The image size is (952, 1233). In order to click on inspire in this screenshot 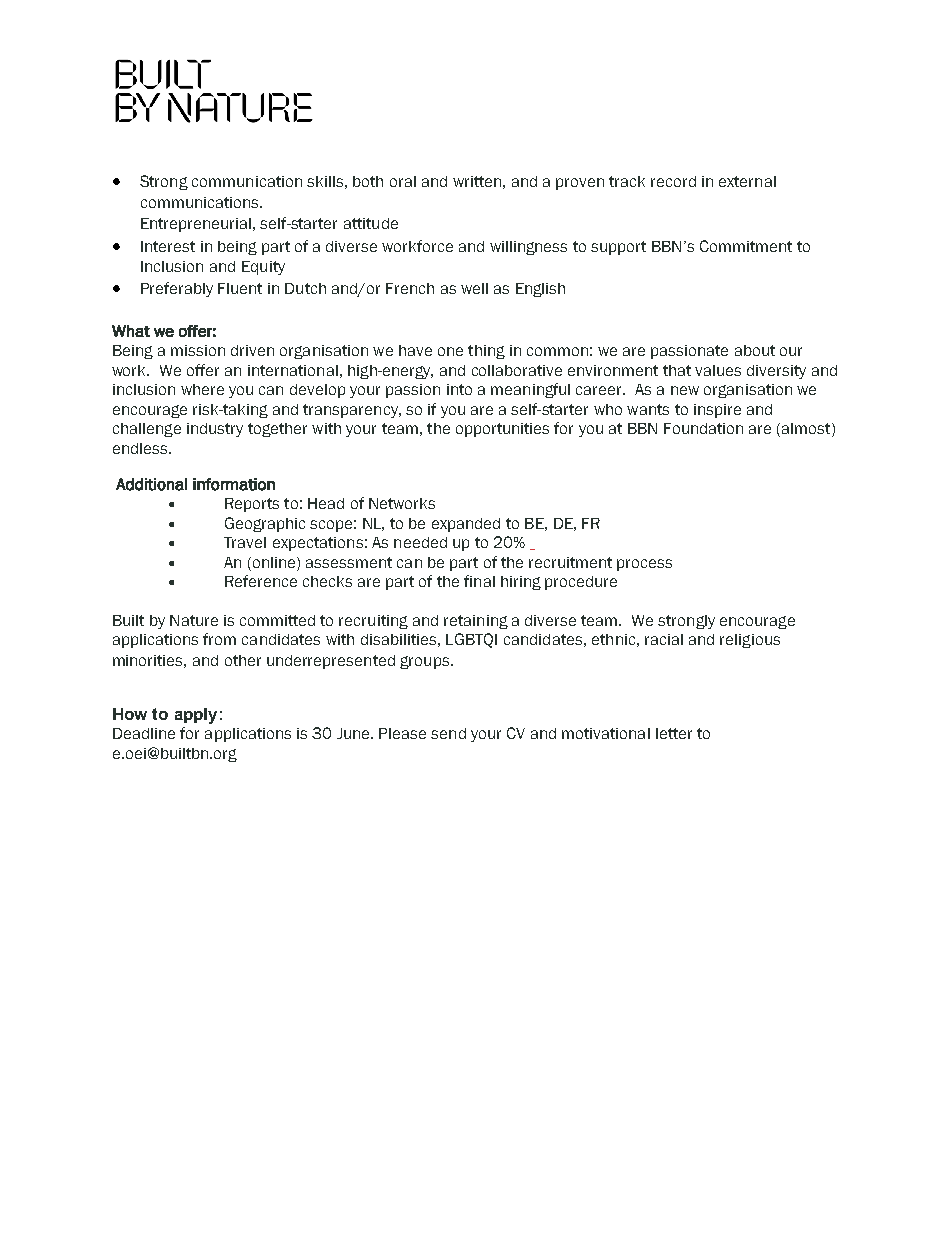, I will do `click(717, 411)`.
